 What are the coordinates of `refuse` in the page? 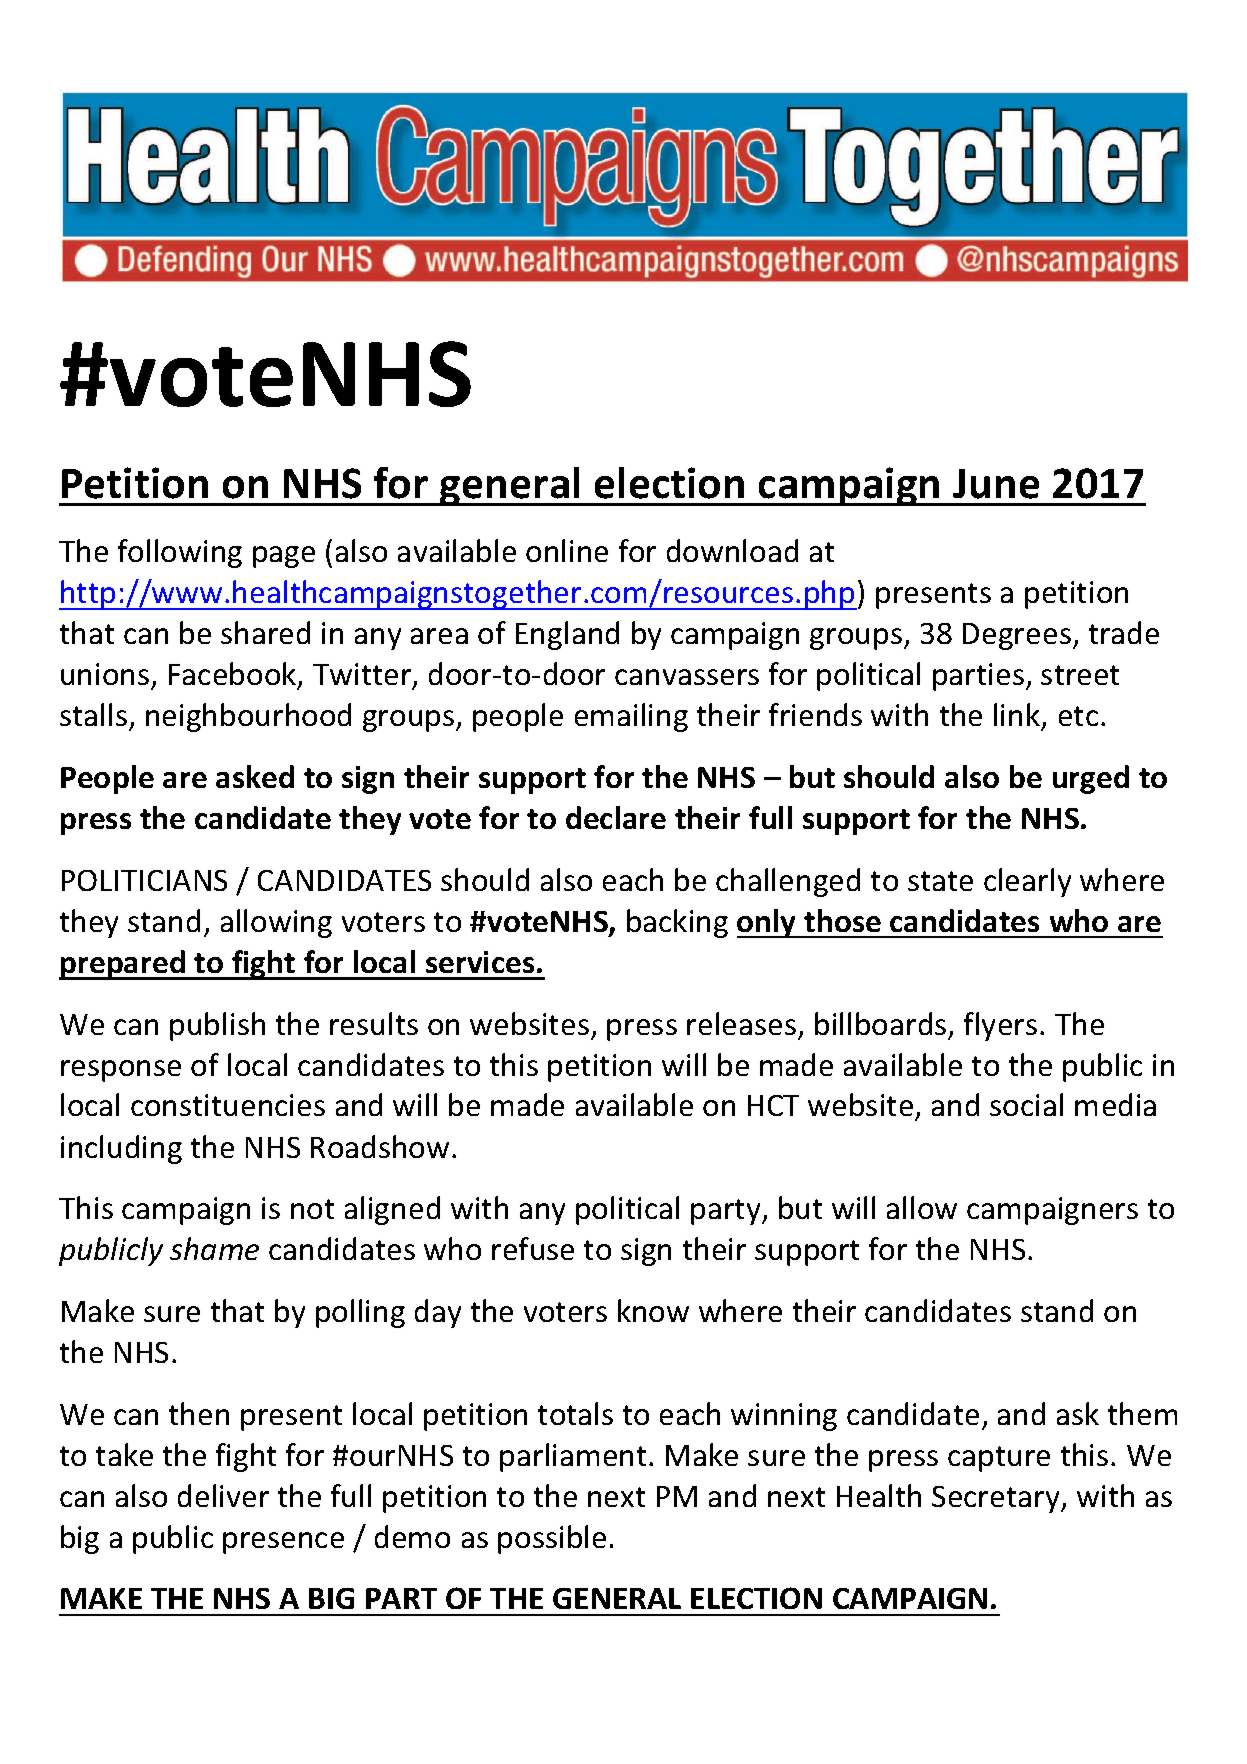 It's located at (533, 1248).
